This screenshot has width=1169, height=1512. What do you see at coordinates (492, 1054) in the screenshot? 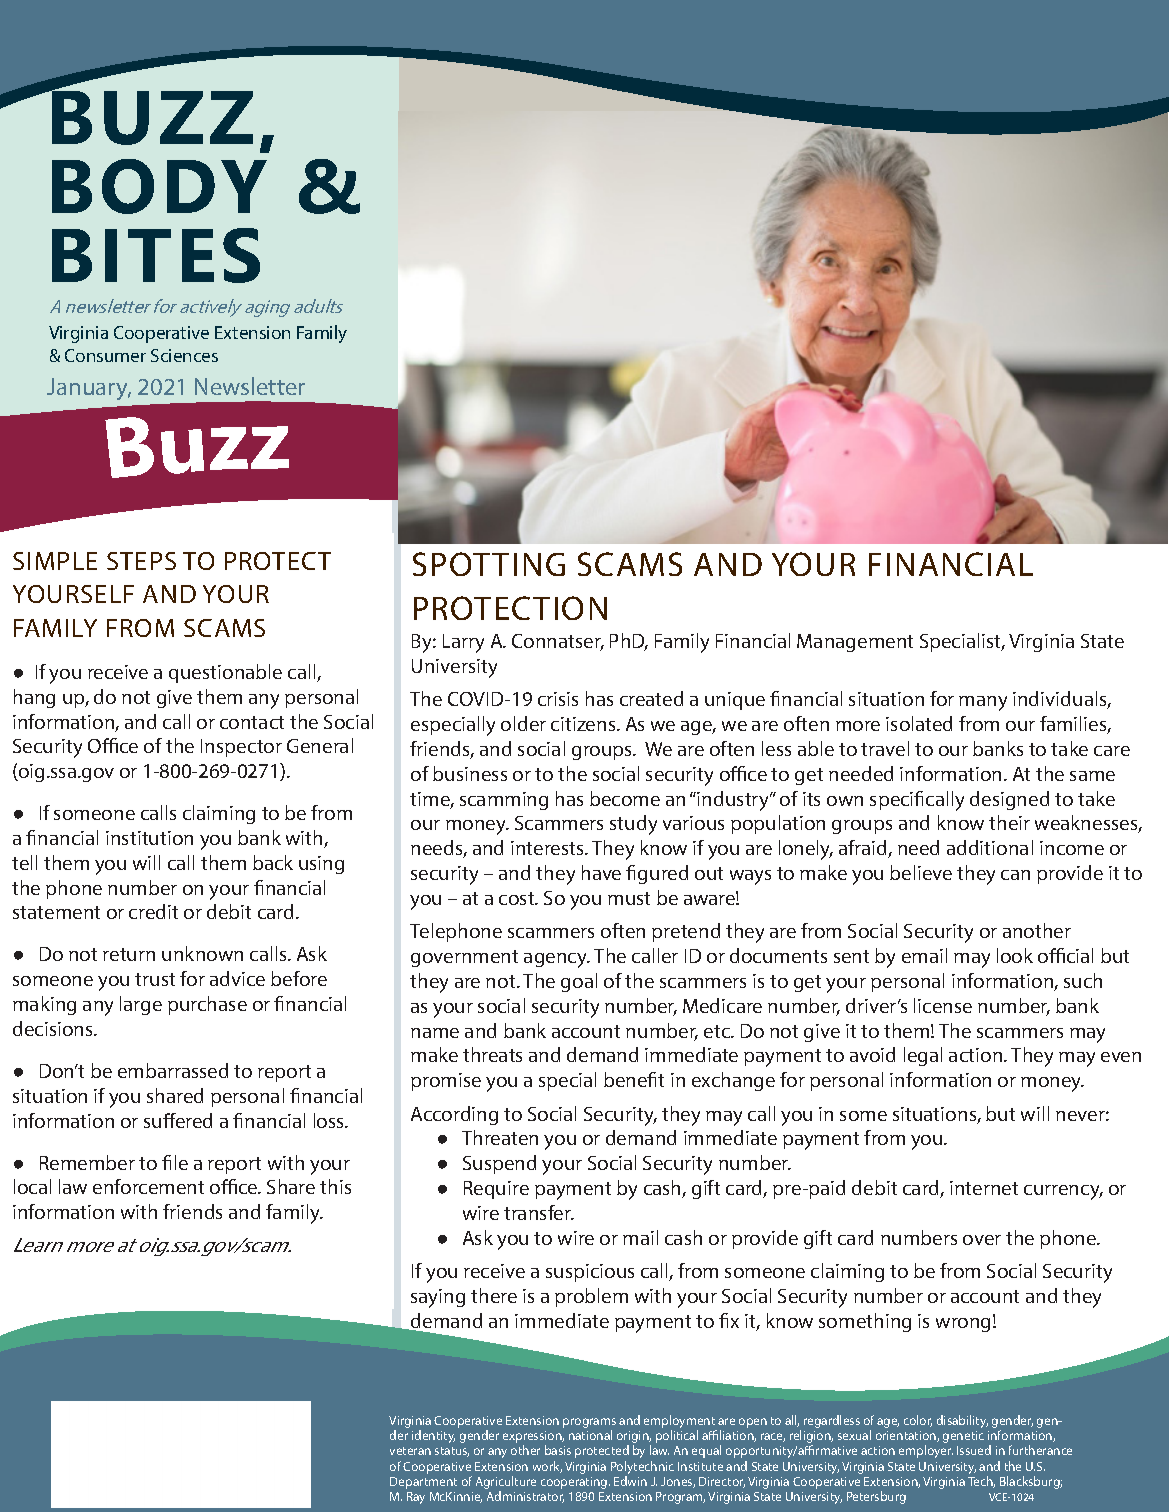
I see `threats` at bounding box center [492, 1054].
